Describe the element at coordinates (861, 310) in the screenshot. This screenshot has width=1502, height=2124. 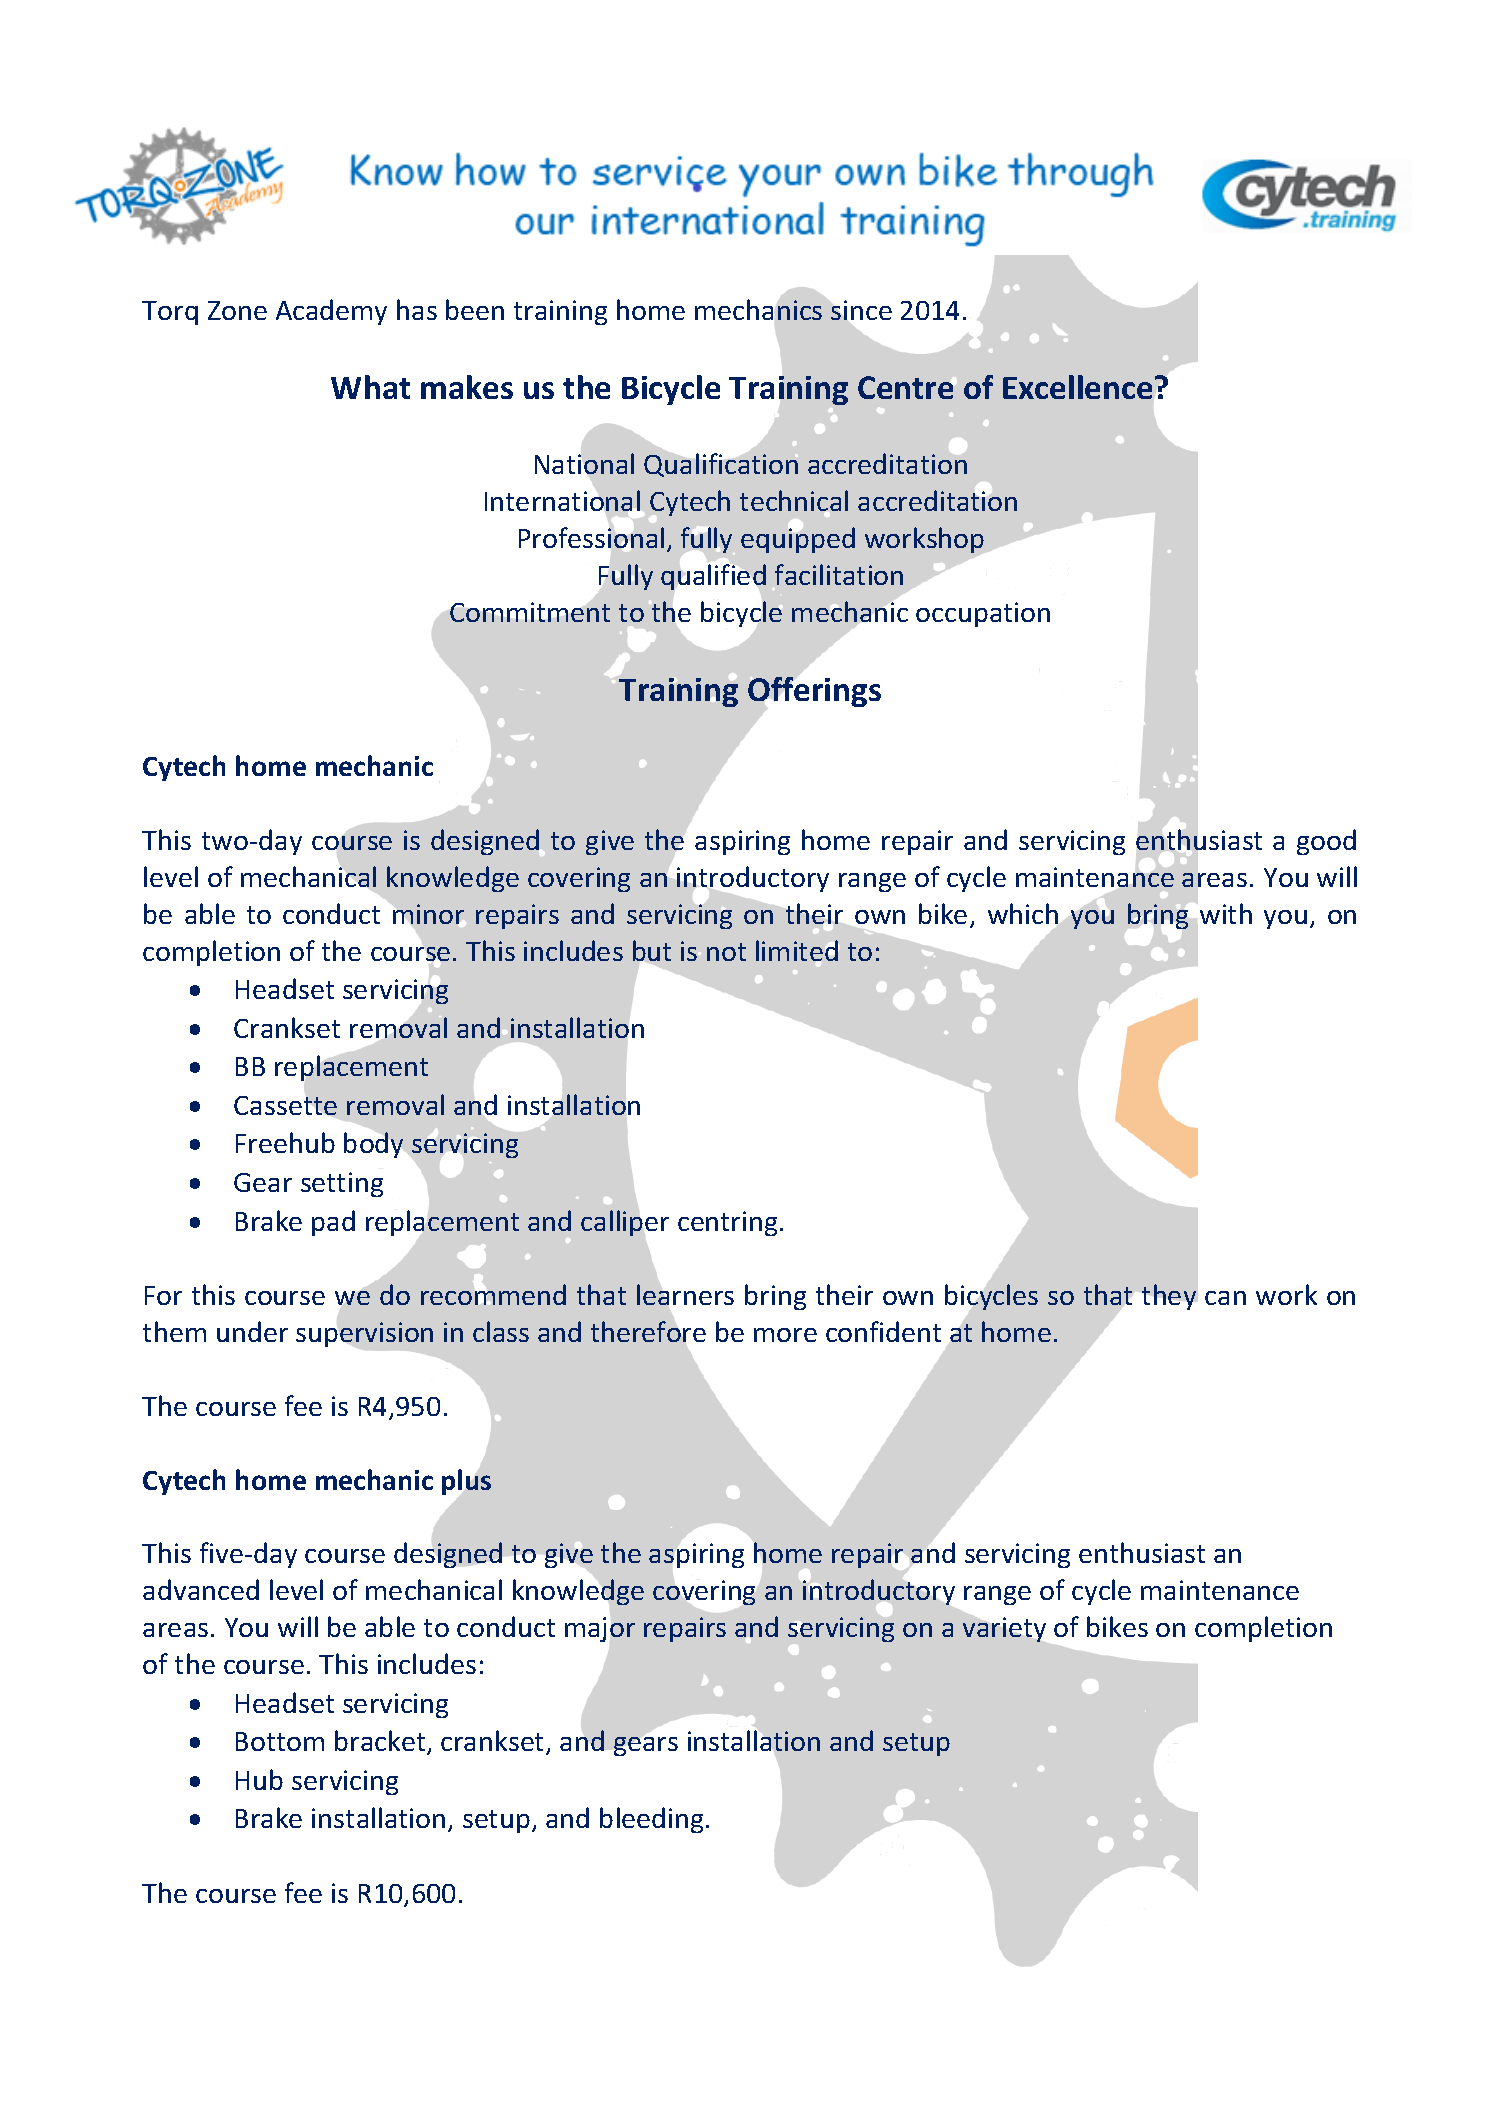
I see `since` at that location.
